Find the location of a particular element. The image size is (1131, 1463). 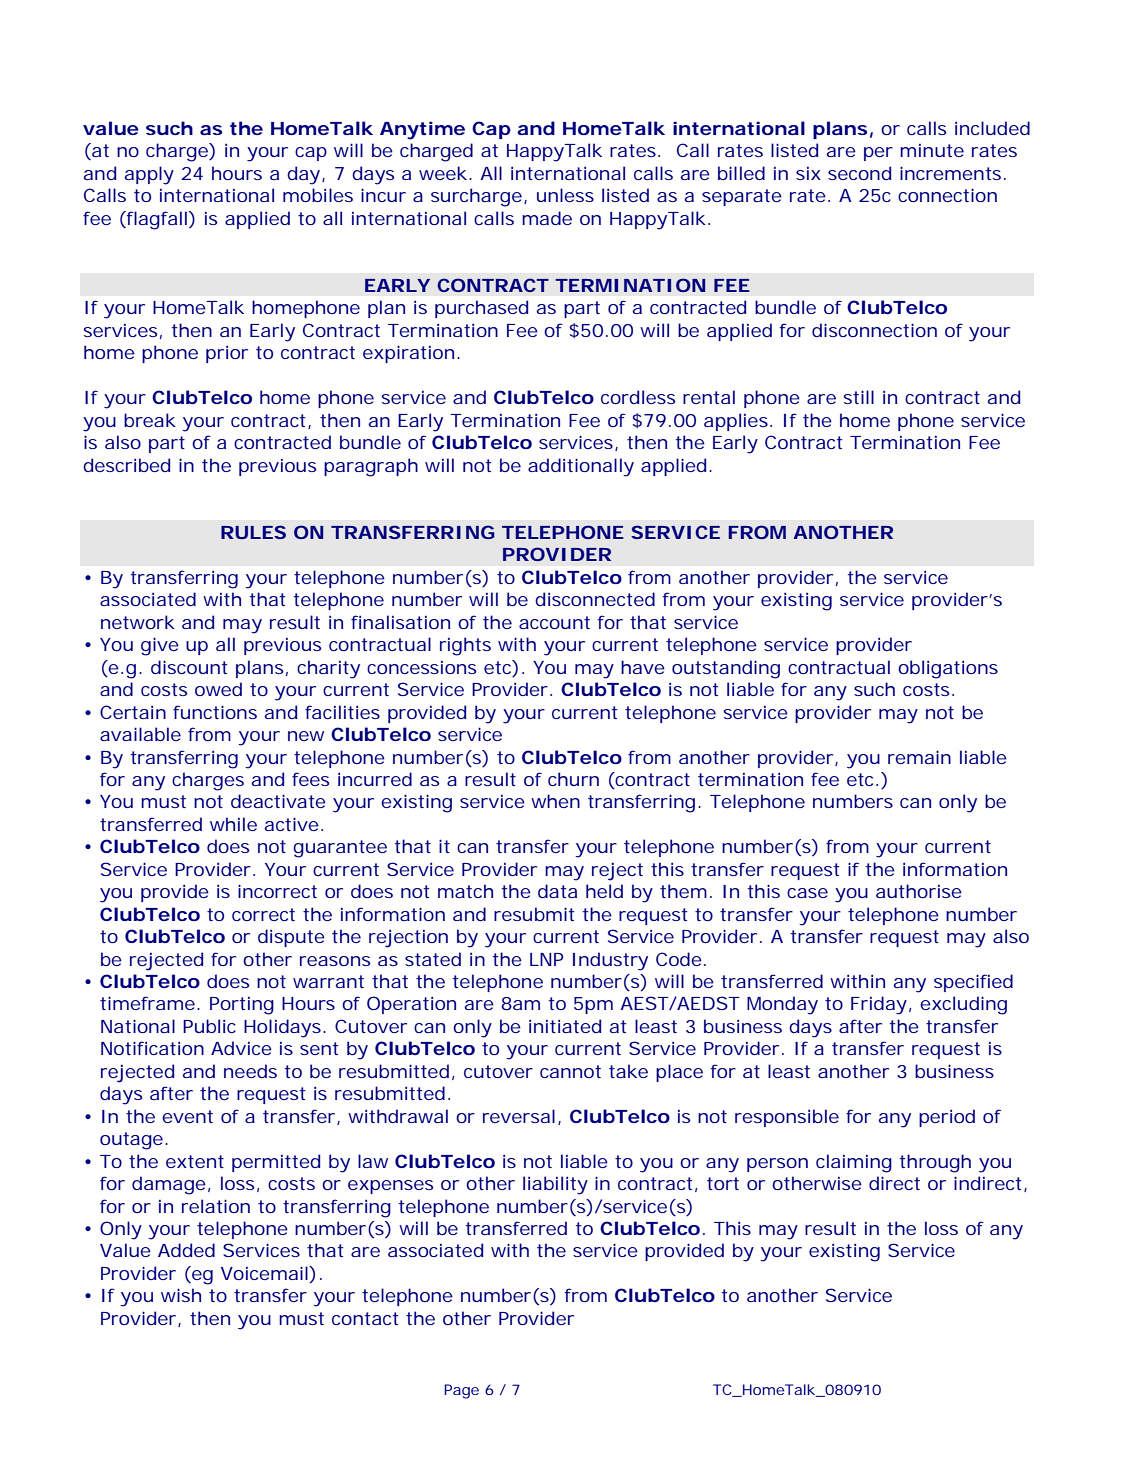

churn is located at coordinates (573, 779).
